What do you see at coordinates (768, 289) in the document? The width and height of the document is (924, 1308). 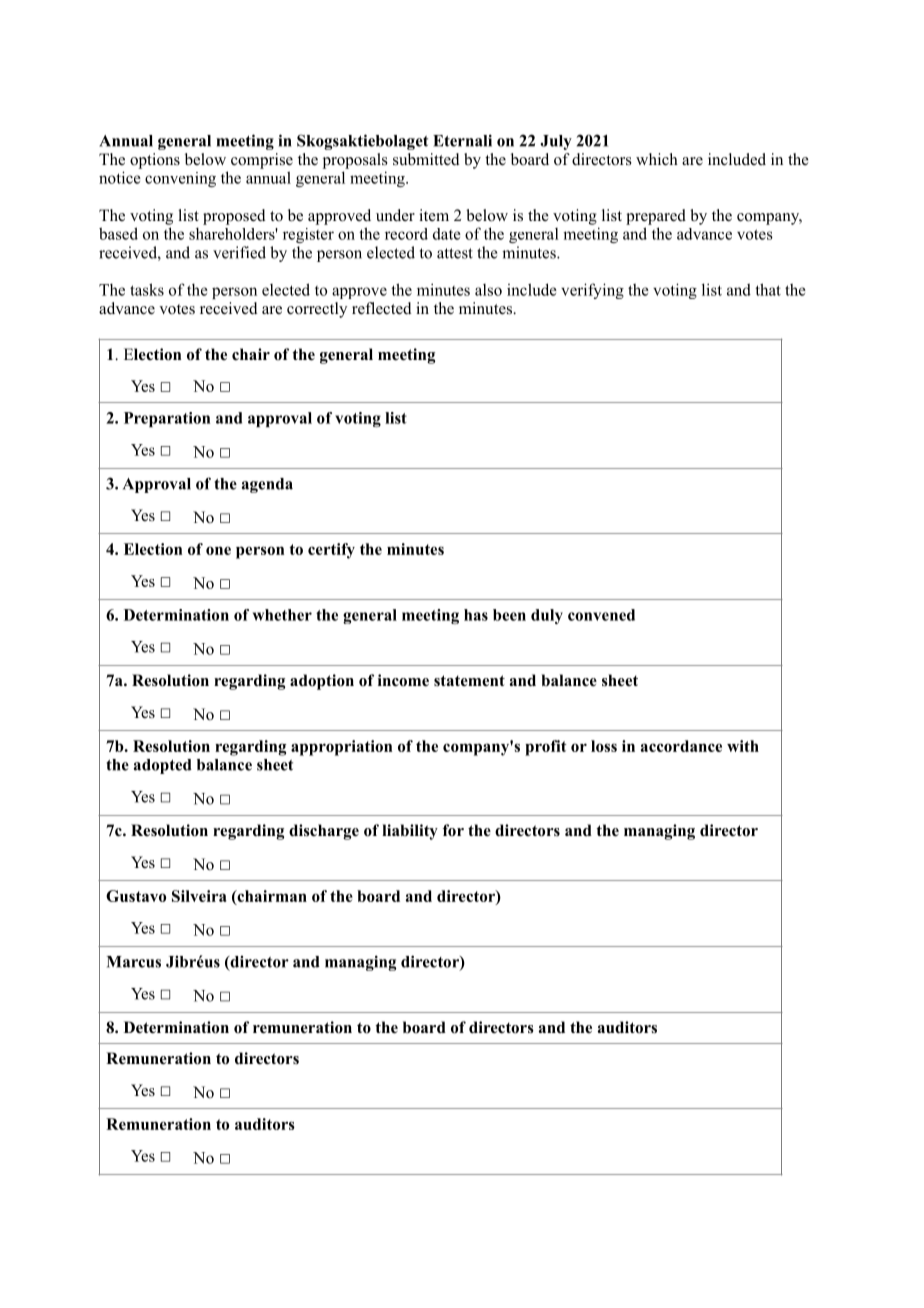 I see `that` at bounding box center [768, 289].
